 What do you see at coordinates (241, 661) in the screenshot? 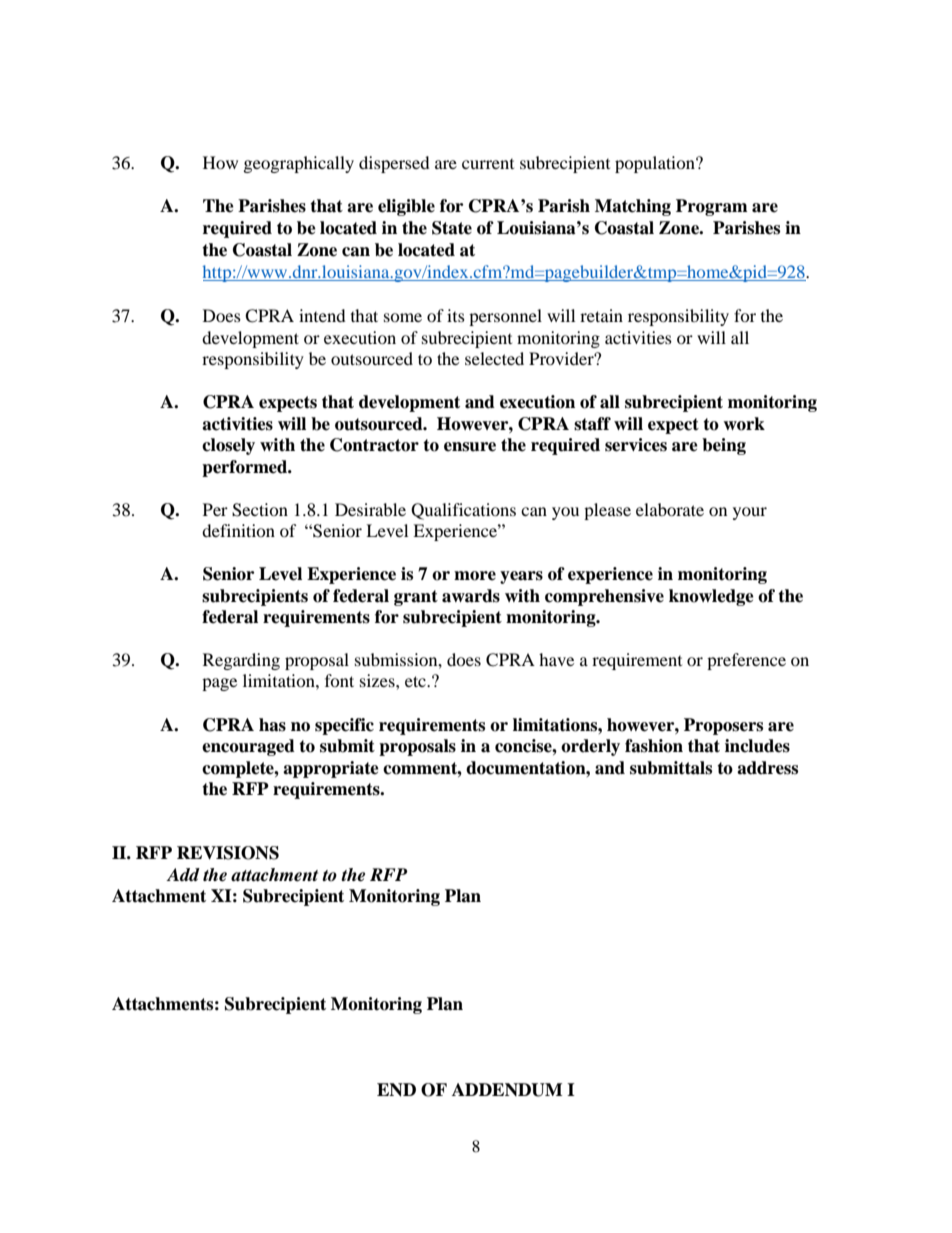
I see `Regarding` at bounding box center [241, 661].
